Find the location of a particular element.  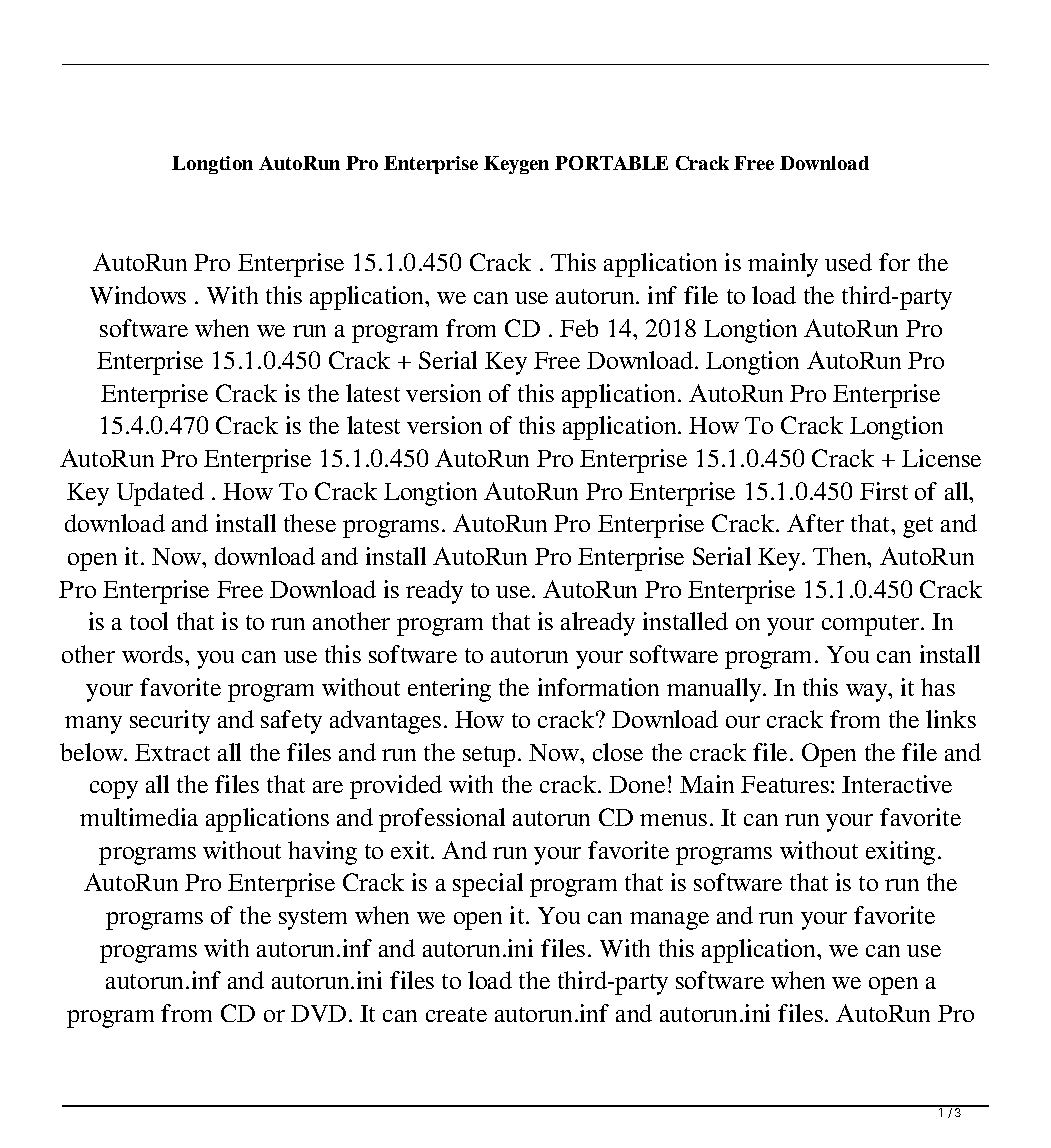

tool is located at coordinates (149, 621).
